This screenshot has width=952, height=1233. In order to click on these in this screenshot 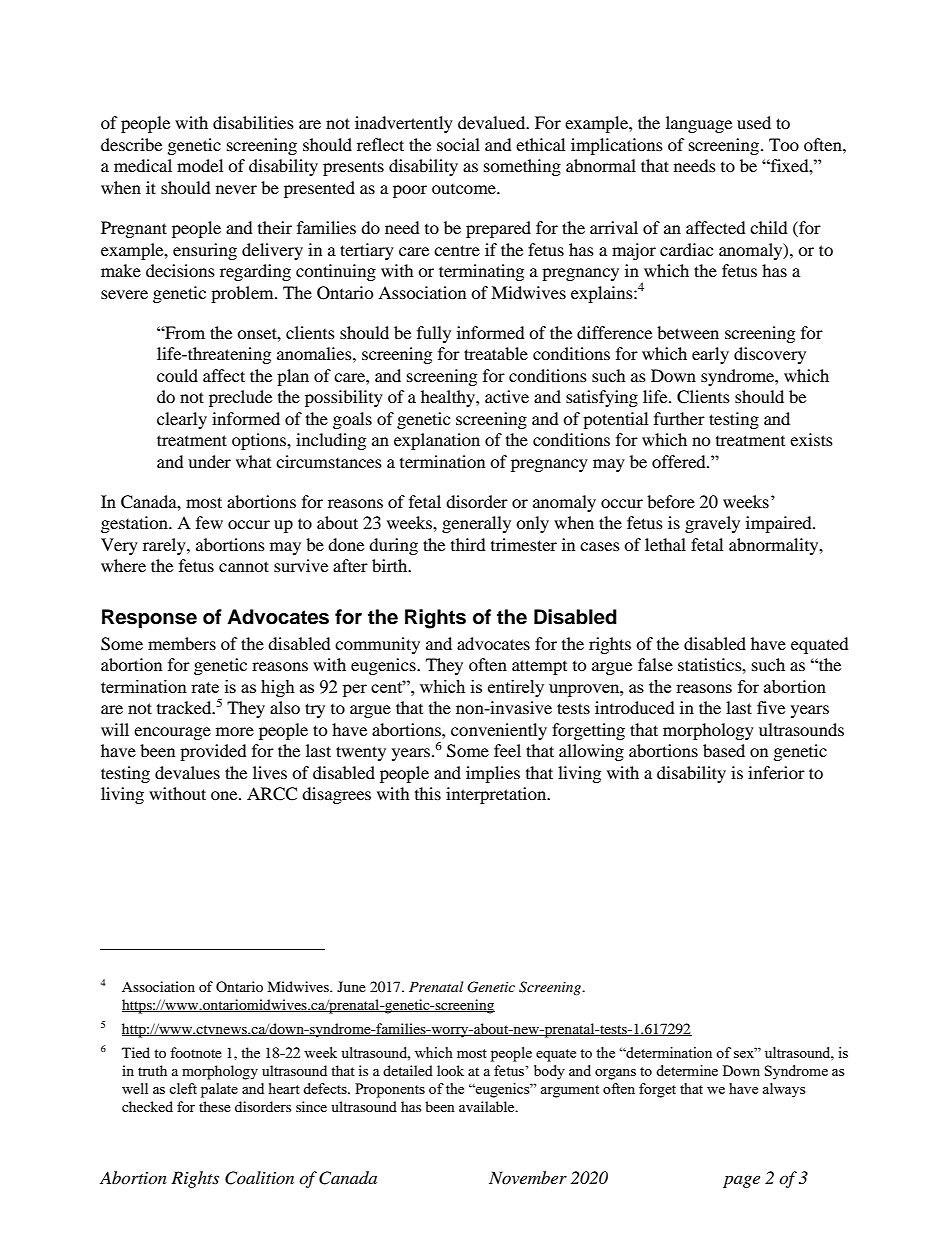, I will do `click(215, 1106)`.
